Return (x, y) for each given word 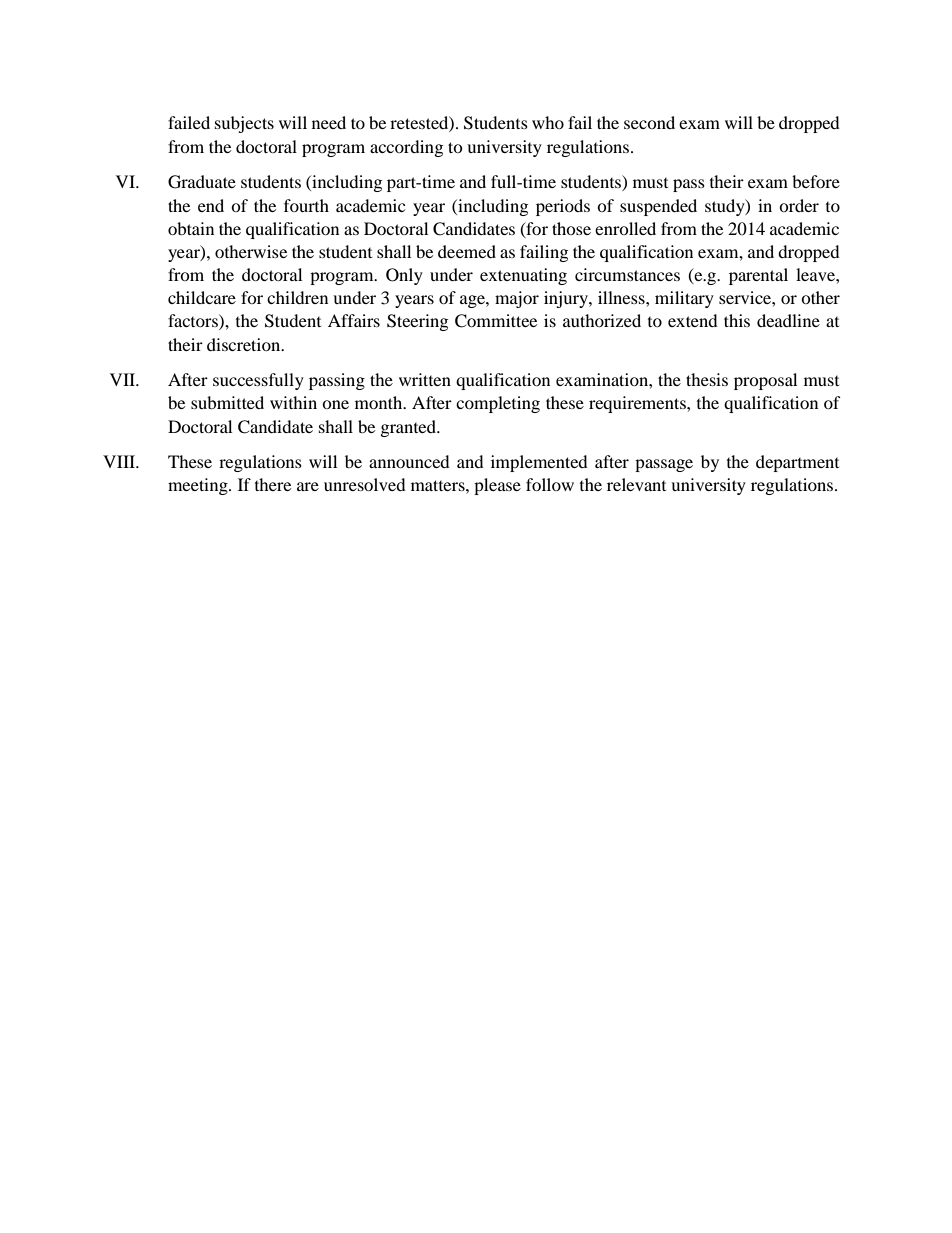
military (684, 299)
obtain (191, 228)
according (406, 148)
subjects (244, 124)
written (425, 379)
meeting (199, 486)
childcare (202, 297)
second (649, 122)
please (497, 486)
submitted (227, 402)
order (799, 205)
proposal (765, 381)
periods (563, 207)
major (517, 299)
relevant (636, 484)
